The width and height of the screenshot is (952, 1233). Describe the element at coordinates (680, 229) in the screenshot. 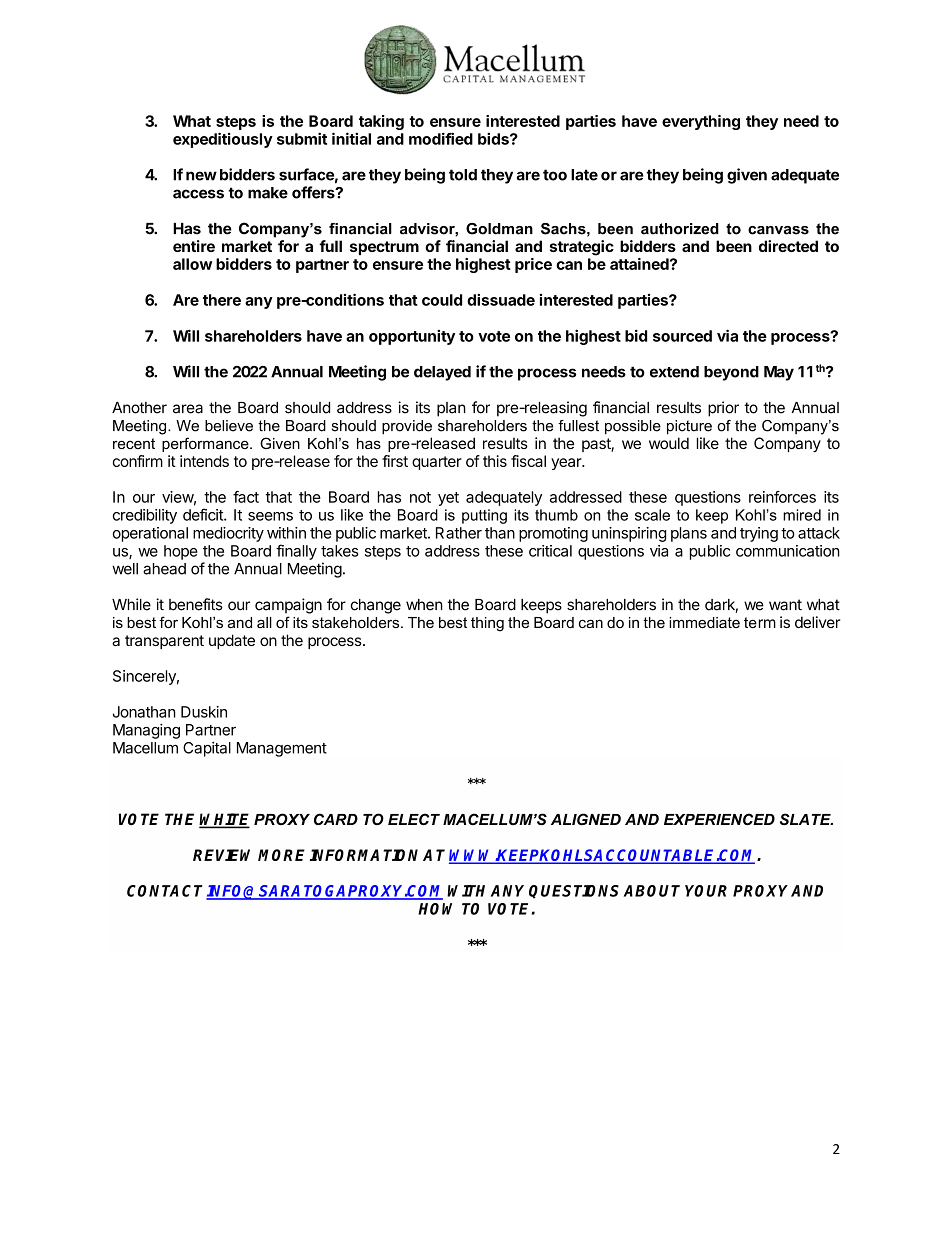

I see `authorized` at that location.
